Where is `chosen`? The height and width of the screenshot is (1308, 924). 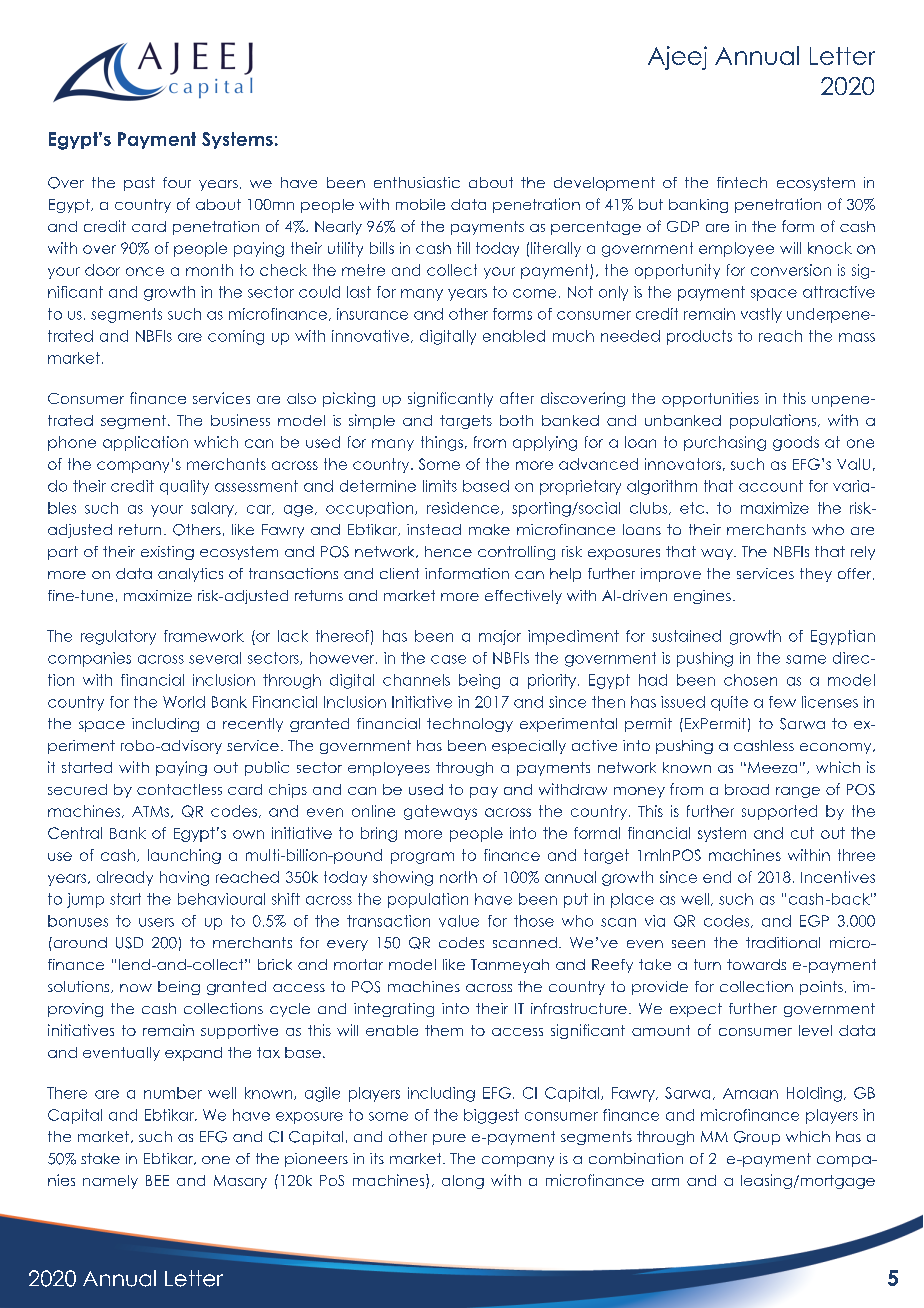
chosen is located at coordinates (750, 680).
